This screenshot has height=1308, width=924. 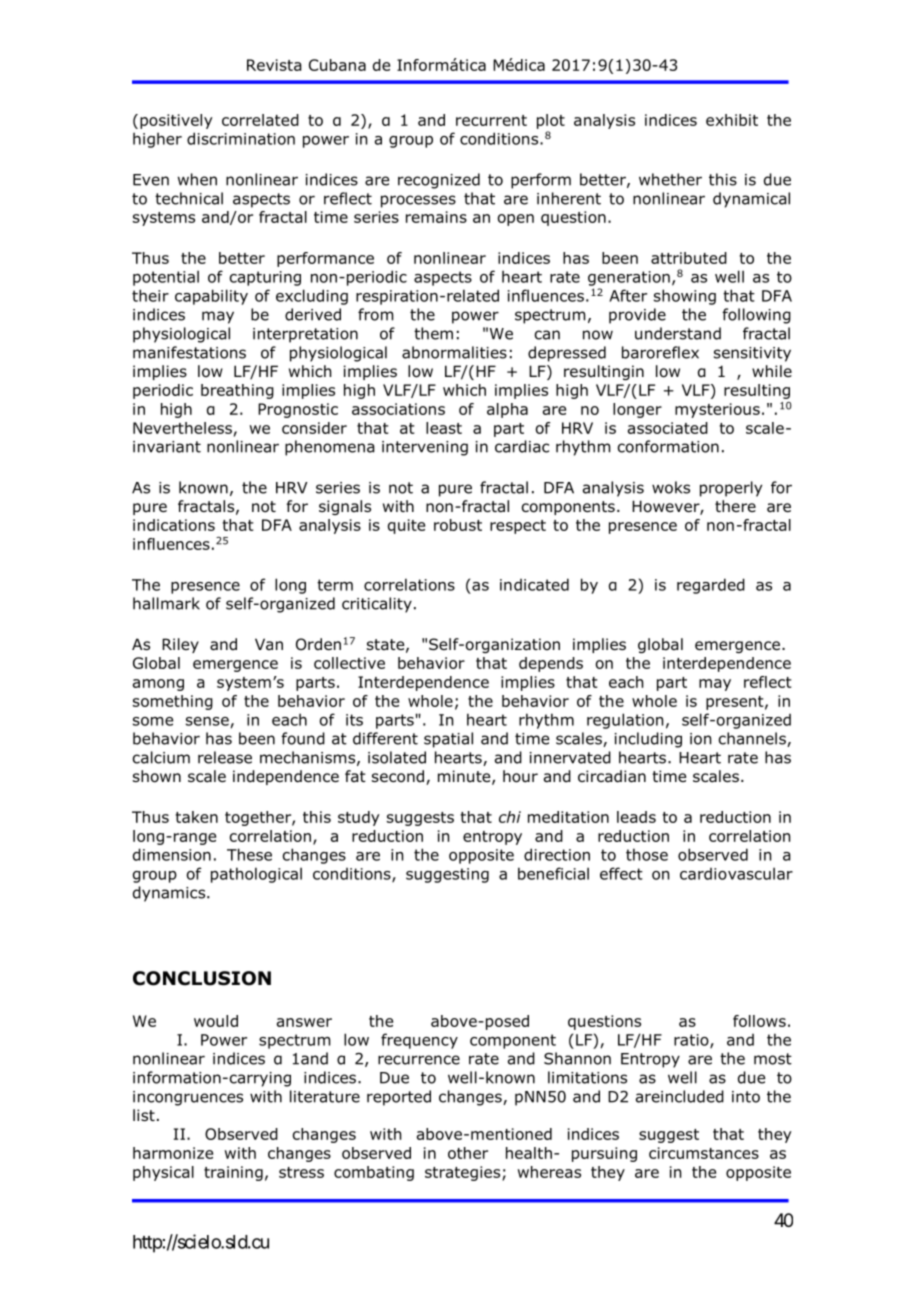 What do you see at coordinates (491, 120) in the screenshot?
I see `recurrent` at bounding box center [491, 120].
